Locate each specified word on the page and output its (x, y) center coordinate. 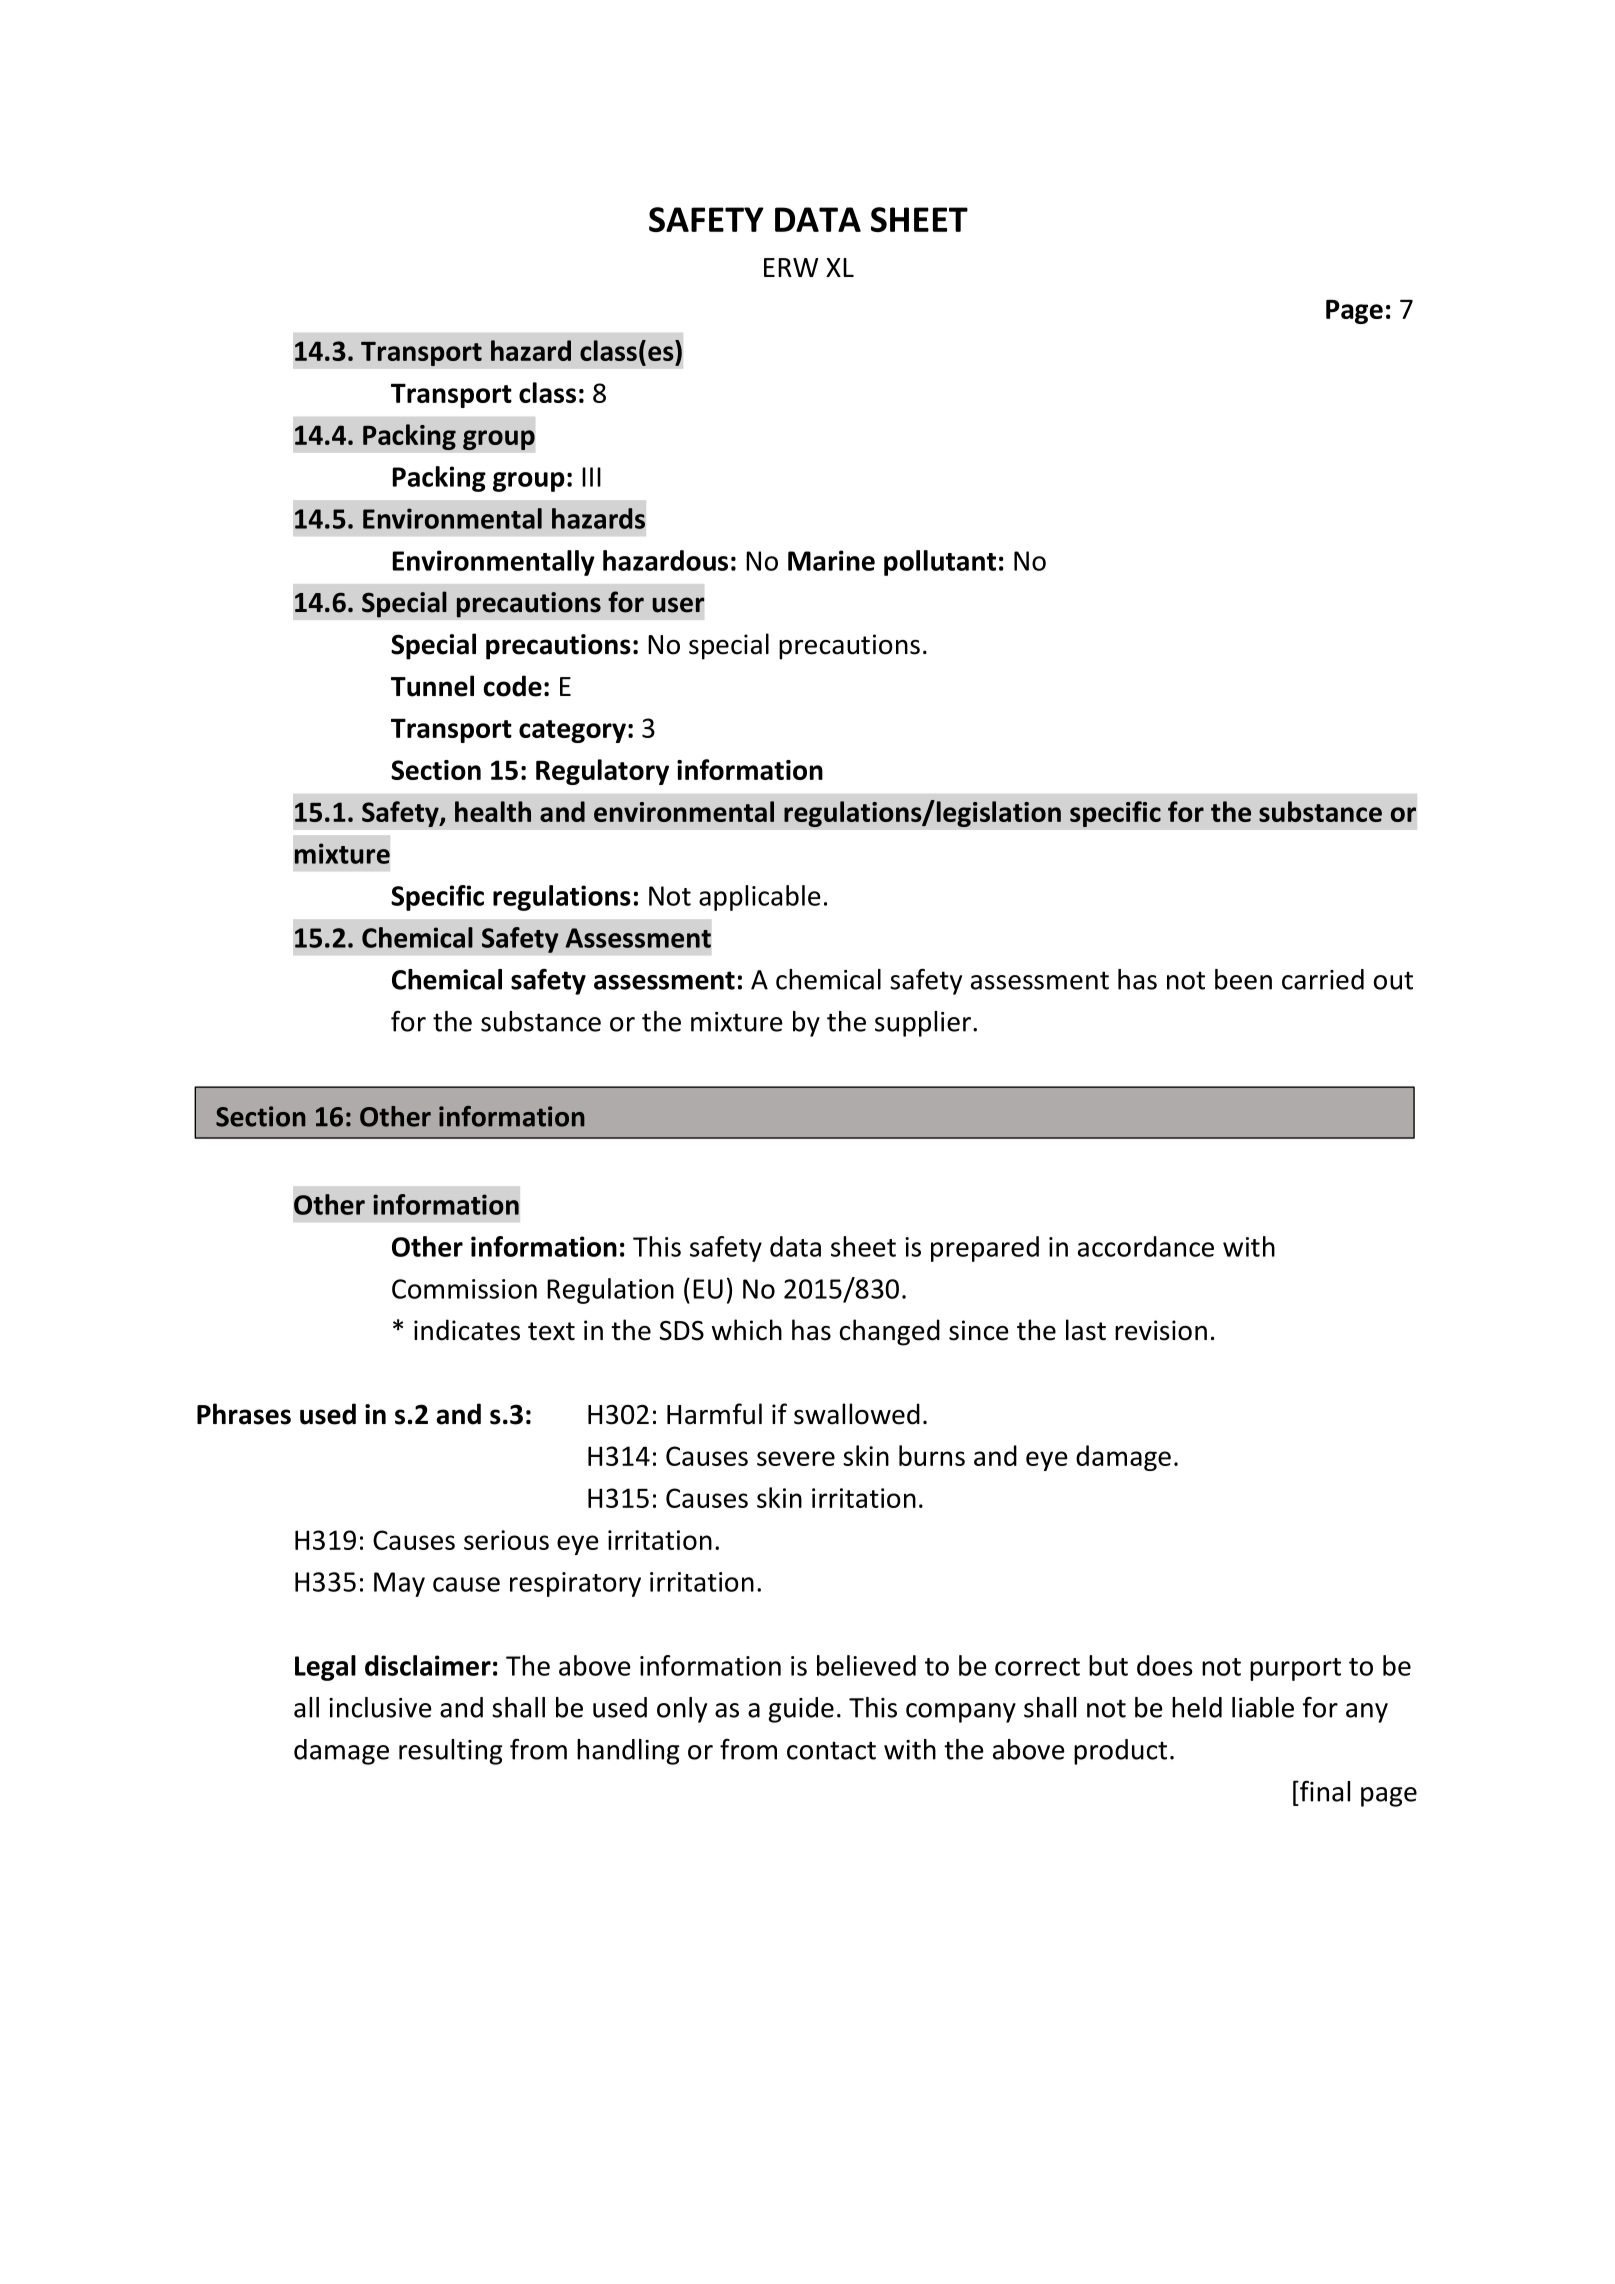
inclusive (380, 1707)
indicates (467, 1330)
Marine (831, 560)
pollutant (940, 563)
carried (1323, 979)
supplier (923, 1024)
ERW (791, 267)
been (1243, 979)
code (513, 686)
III (591, 477)
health (493, 811)
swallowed (857, 1414)
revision (1161, 1330)
